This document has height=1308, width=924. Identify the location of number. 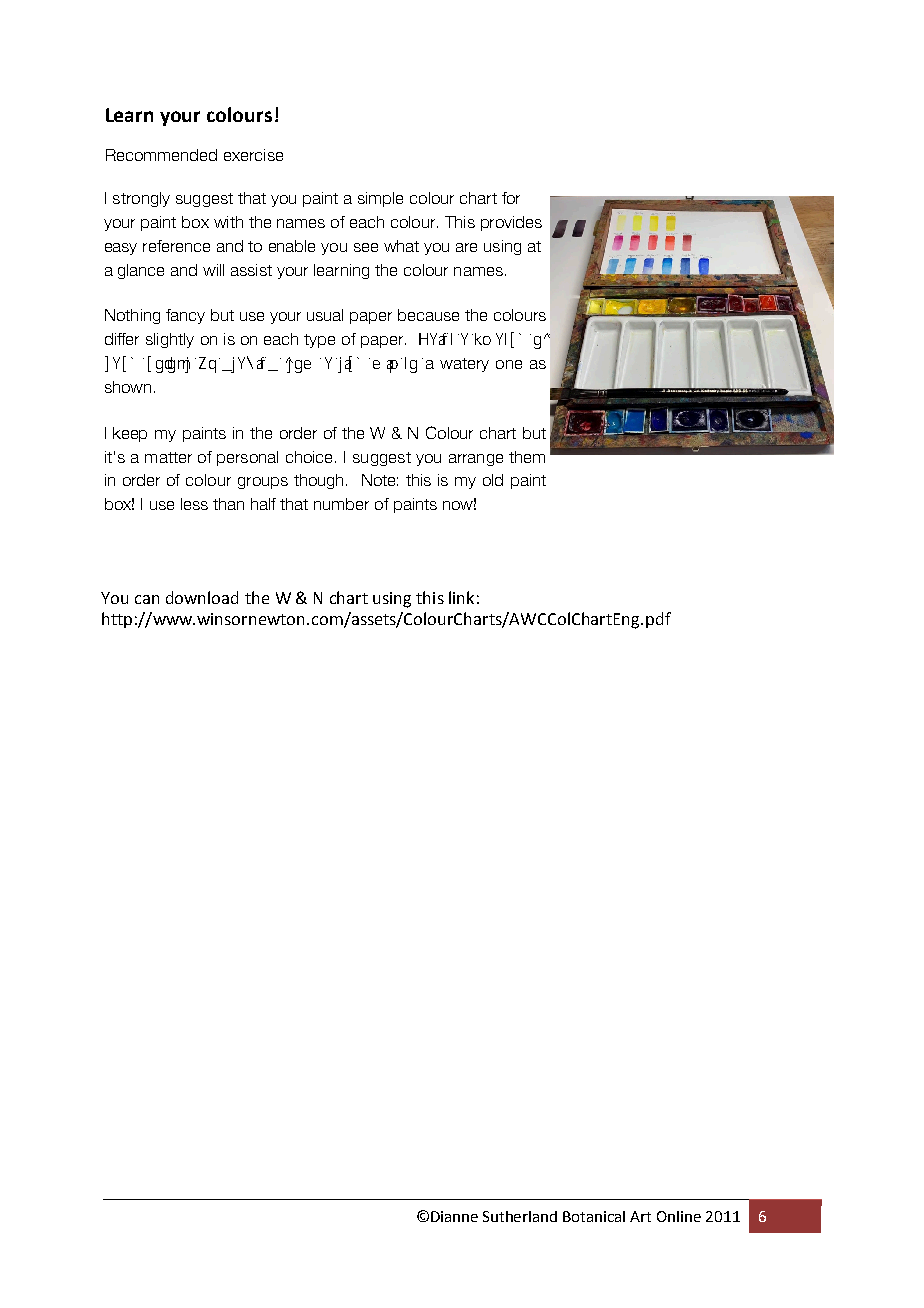
(341, 504).
